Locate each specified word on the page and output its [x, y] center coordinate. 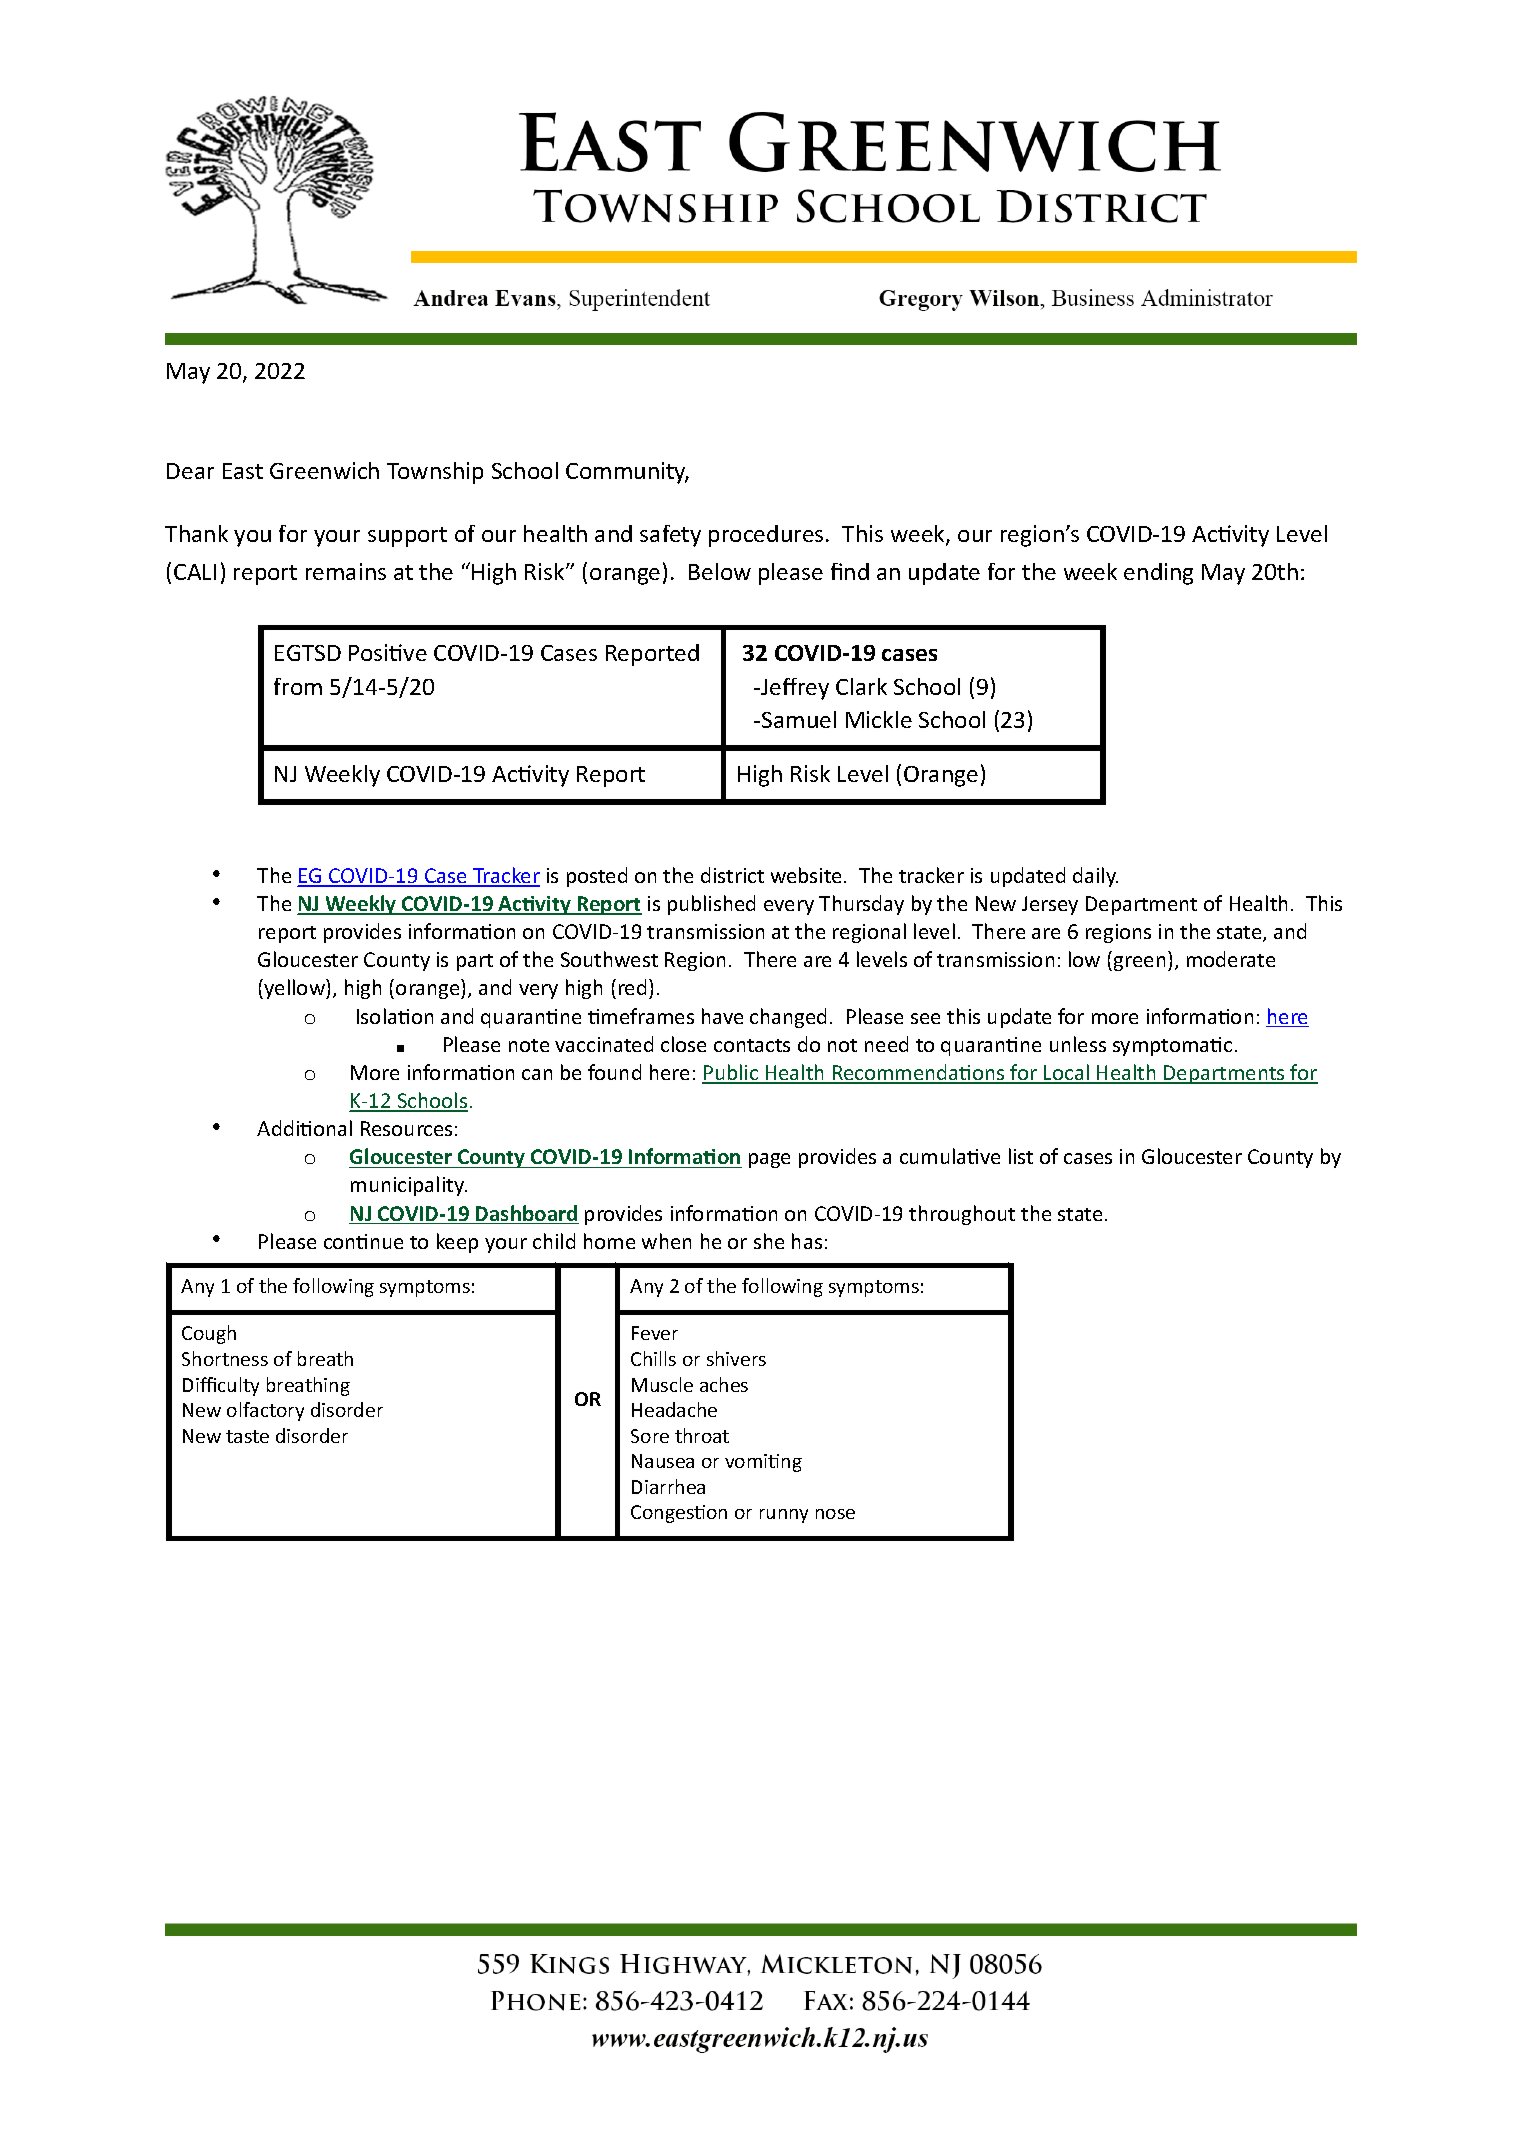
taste [247, 1436]
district [732, 875]
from [298, 686]
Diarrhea [668, 1486]
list [1021, 1156]
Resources [406, 1128]
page [769, 1160]
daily [1095, 877]
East [243, 471]
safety [670, 536]
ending [1158, 574]
